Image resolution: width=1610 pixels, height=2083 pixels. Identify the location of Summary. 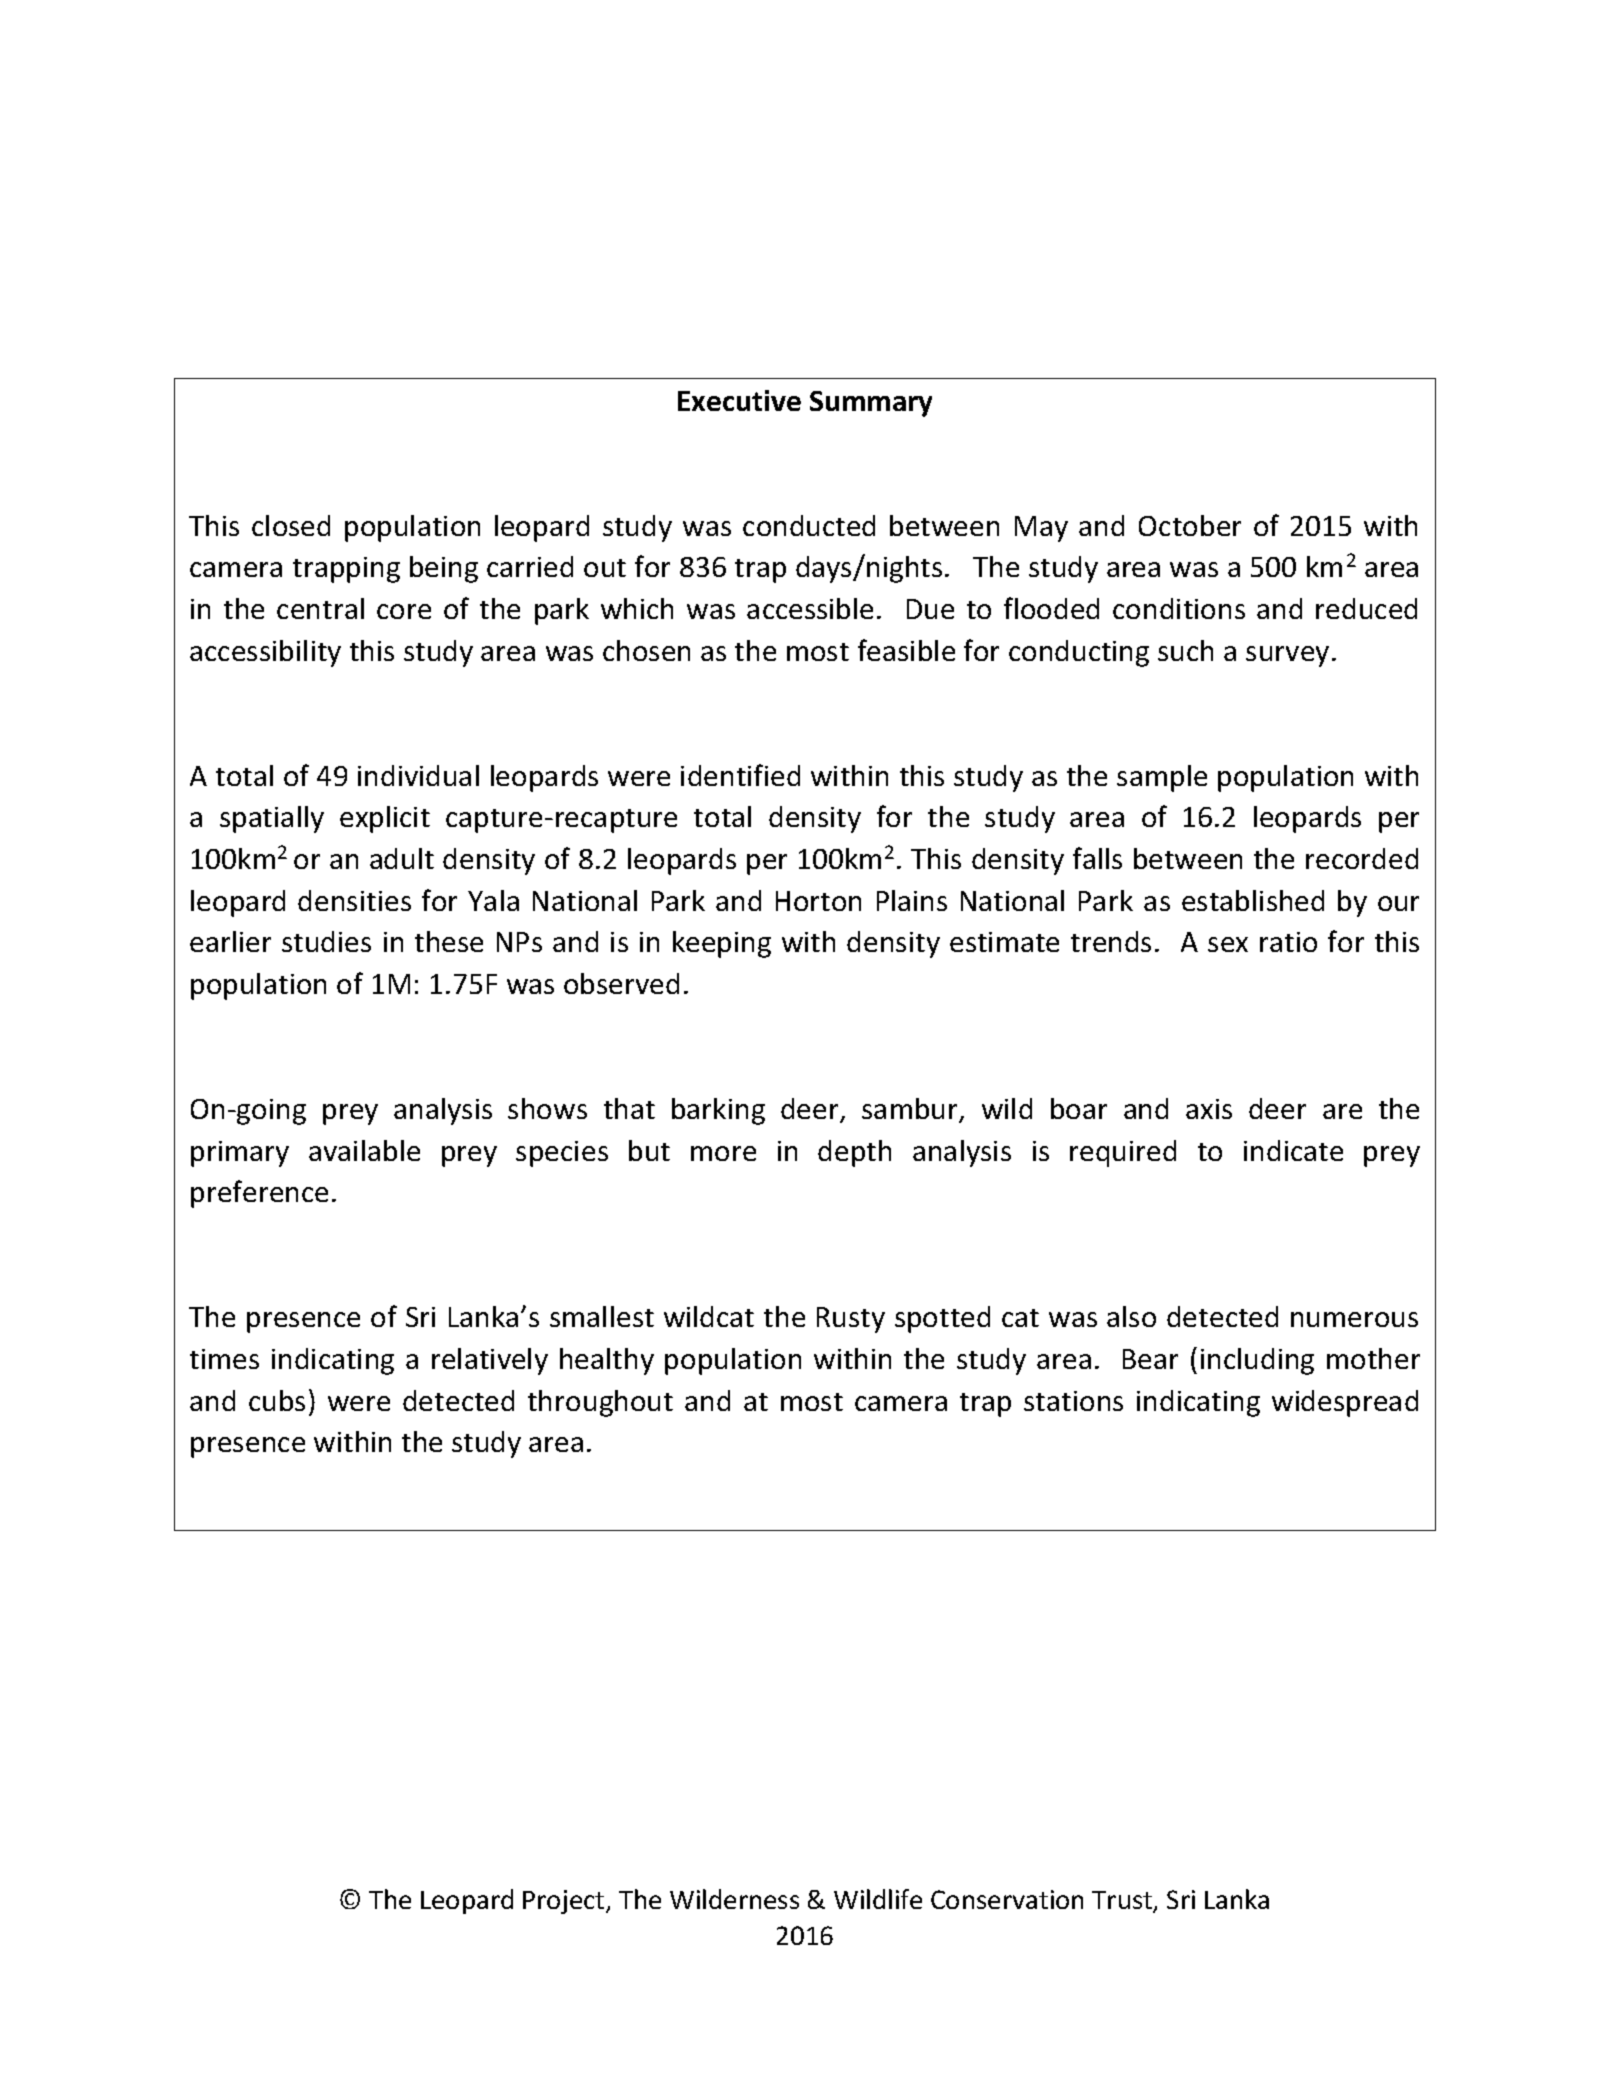
(871, 404).
